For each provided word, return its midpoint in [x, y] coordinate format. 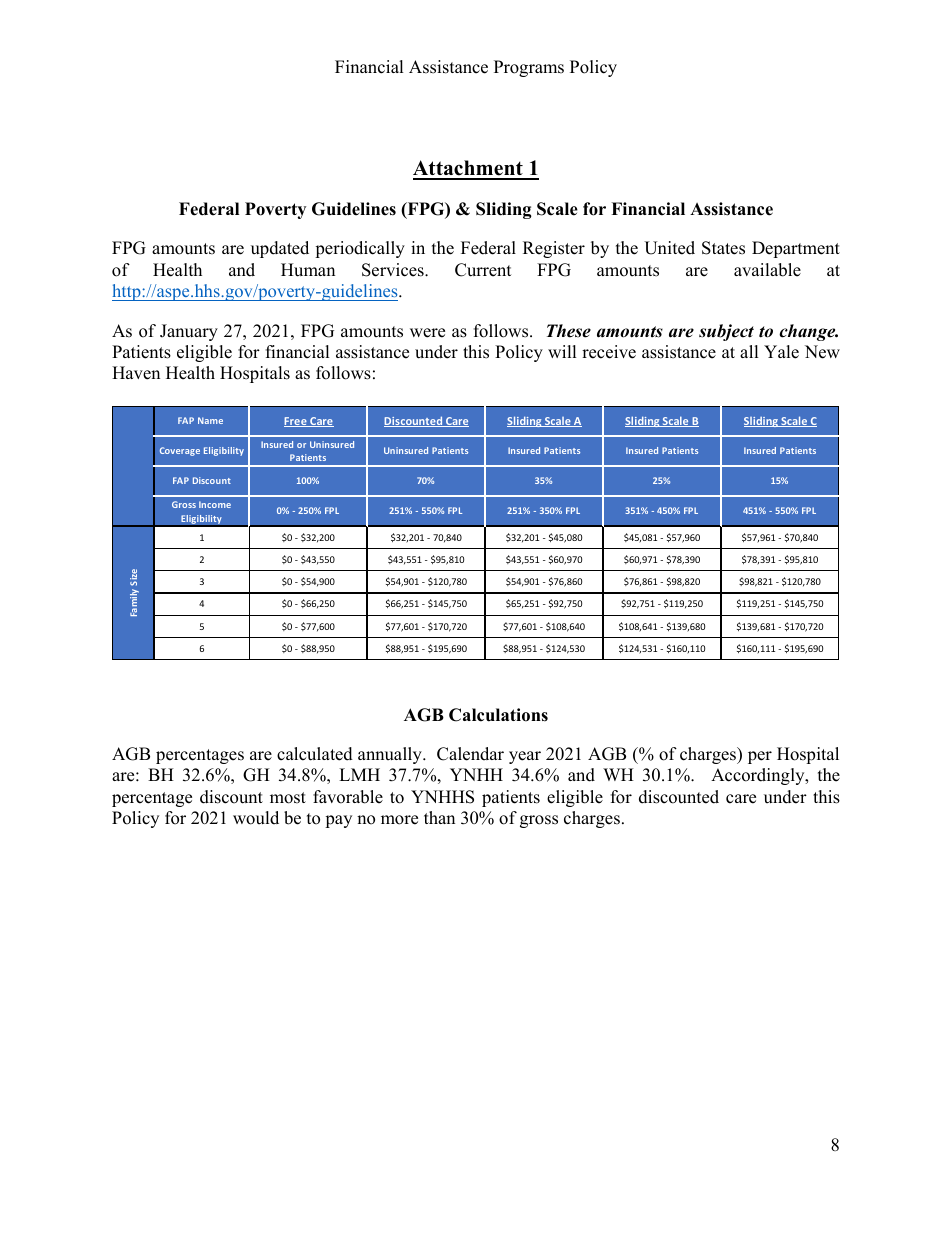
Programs [529, 68]
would [256, 818]
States [723, 248]
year [525, 757]
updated [280, 249]
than [439, 817]
